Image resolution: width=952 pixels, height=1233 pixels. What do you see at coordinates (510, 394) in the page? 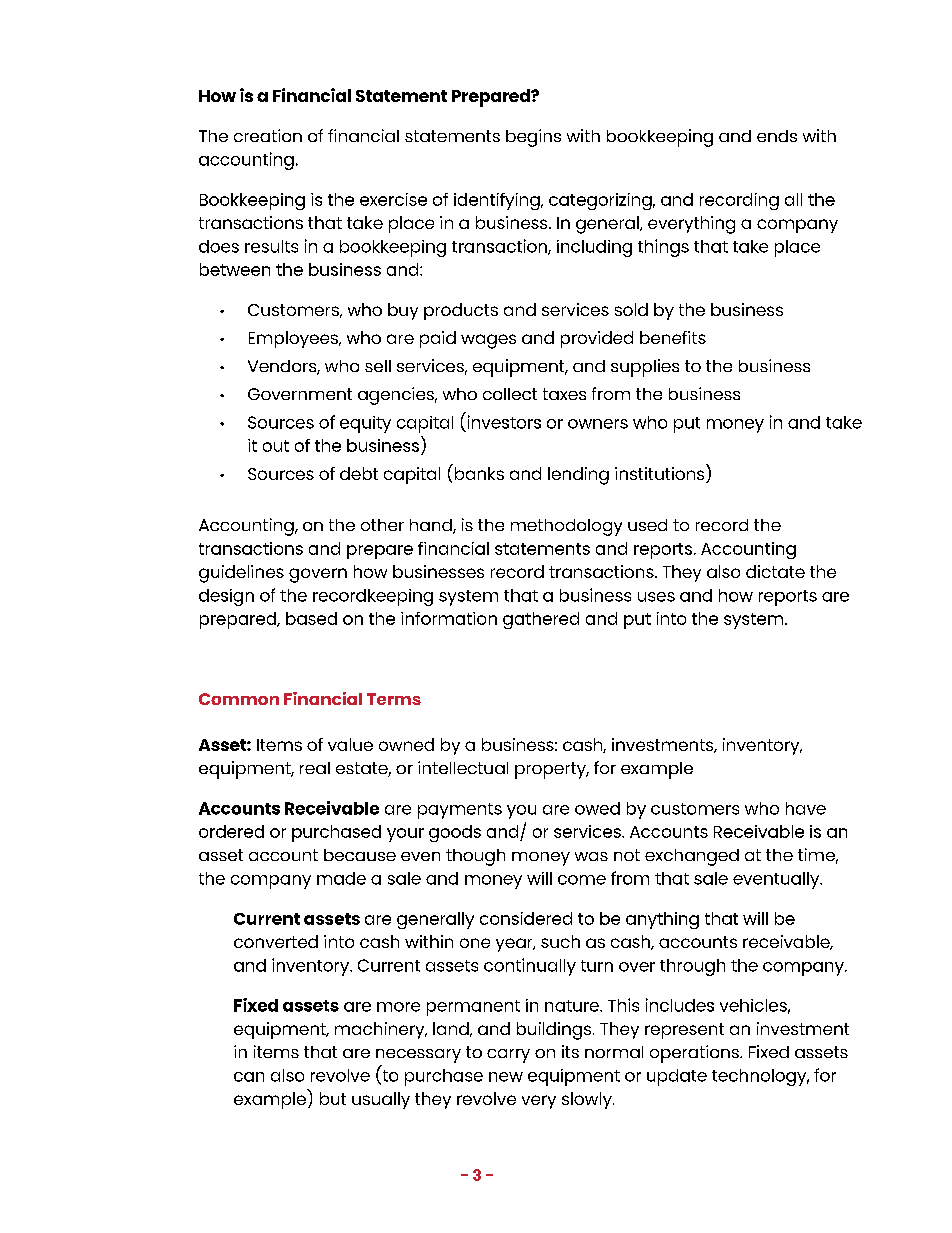
I see `collect` at bounding box center [510, 394].
